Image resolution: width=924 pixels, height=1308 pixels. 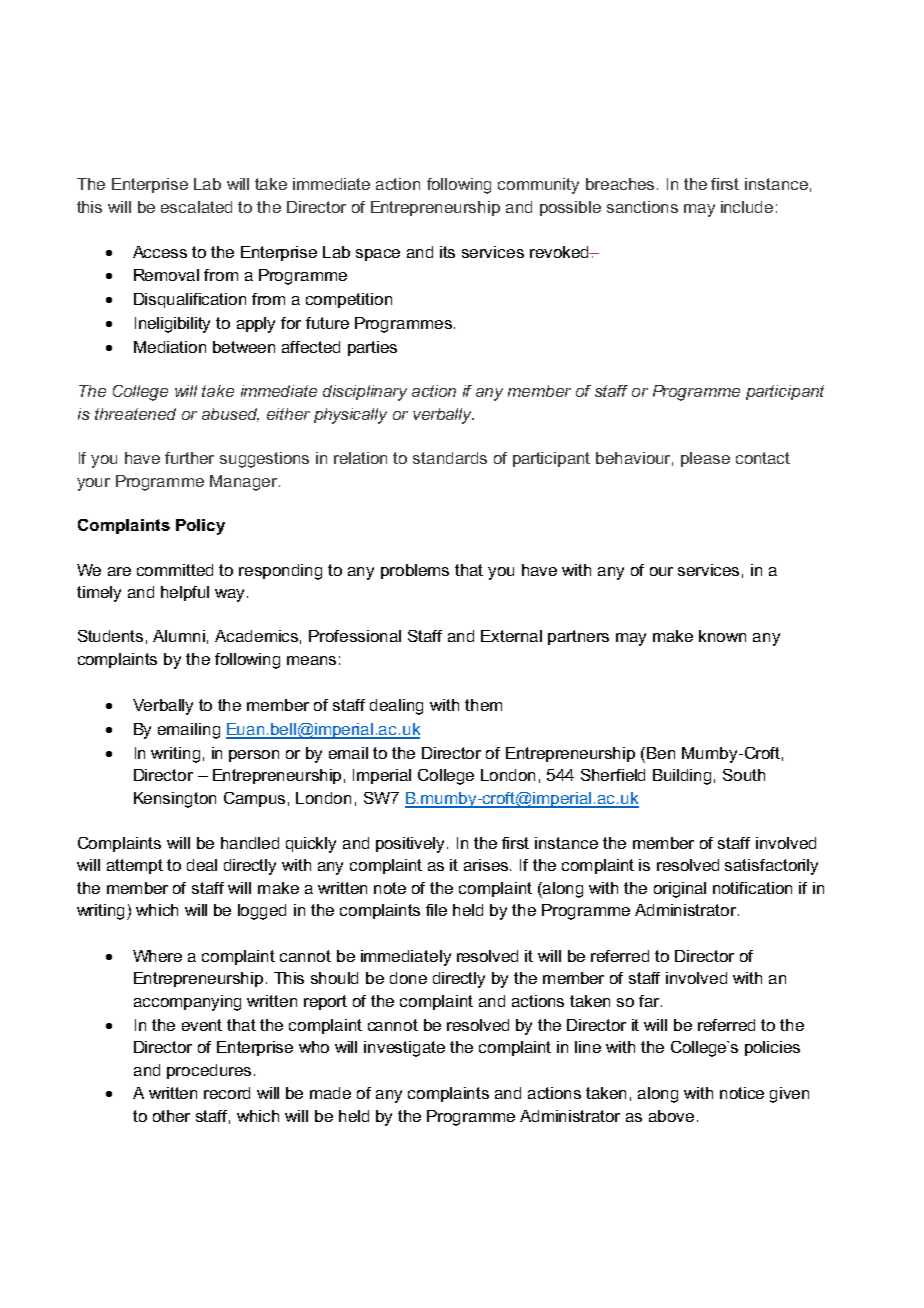 I want to click on its, so click(x=447, y=252).
